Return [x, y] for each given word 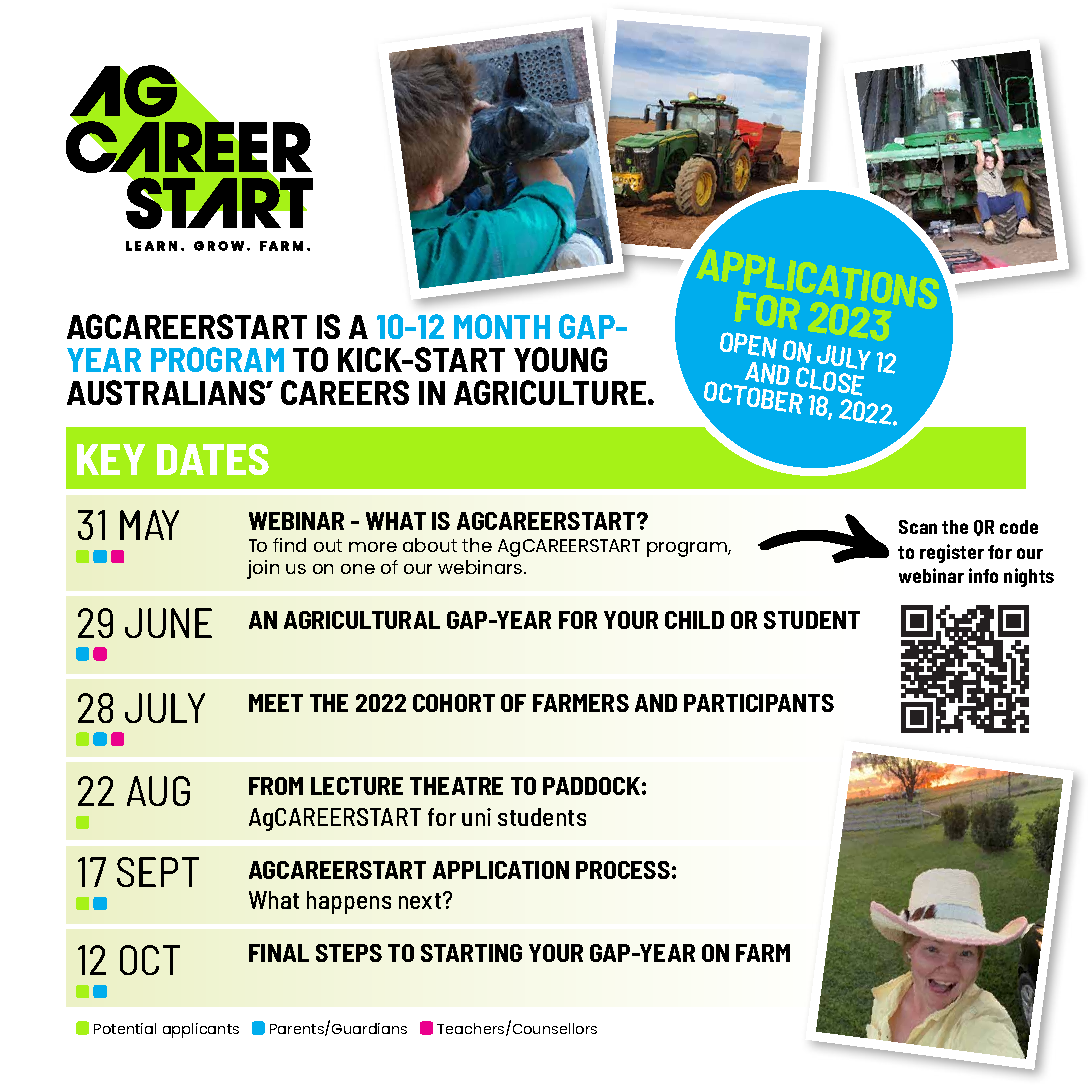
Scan [918, 527]
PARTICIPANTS [759, 703]
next [421, 901]
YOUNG [560, 359]
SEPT [158, 872]
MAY [149, 525]
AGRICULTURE [550, 392]
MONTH [502, 326]
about [430, 545]
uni [476, 817]
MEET [276, 703]
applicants [201, 1030]
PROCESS [623, 870]
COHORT [454, 703]
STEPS [349, 953]
